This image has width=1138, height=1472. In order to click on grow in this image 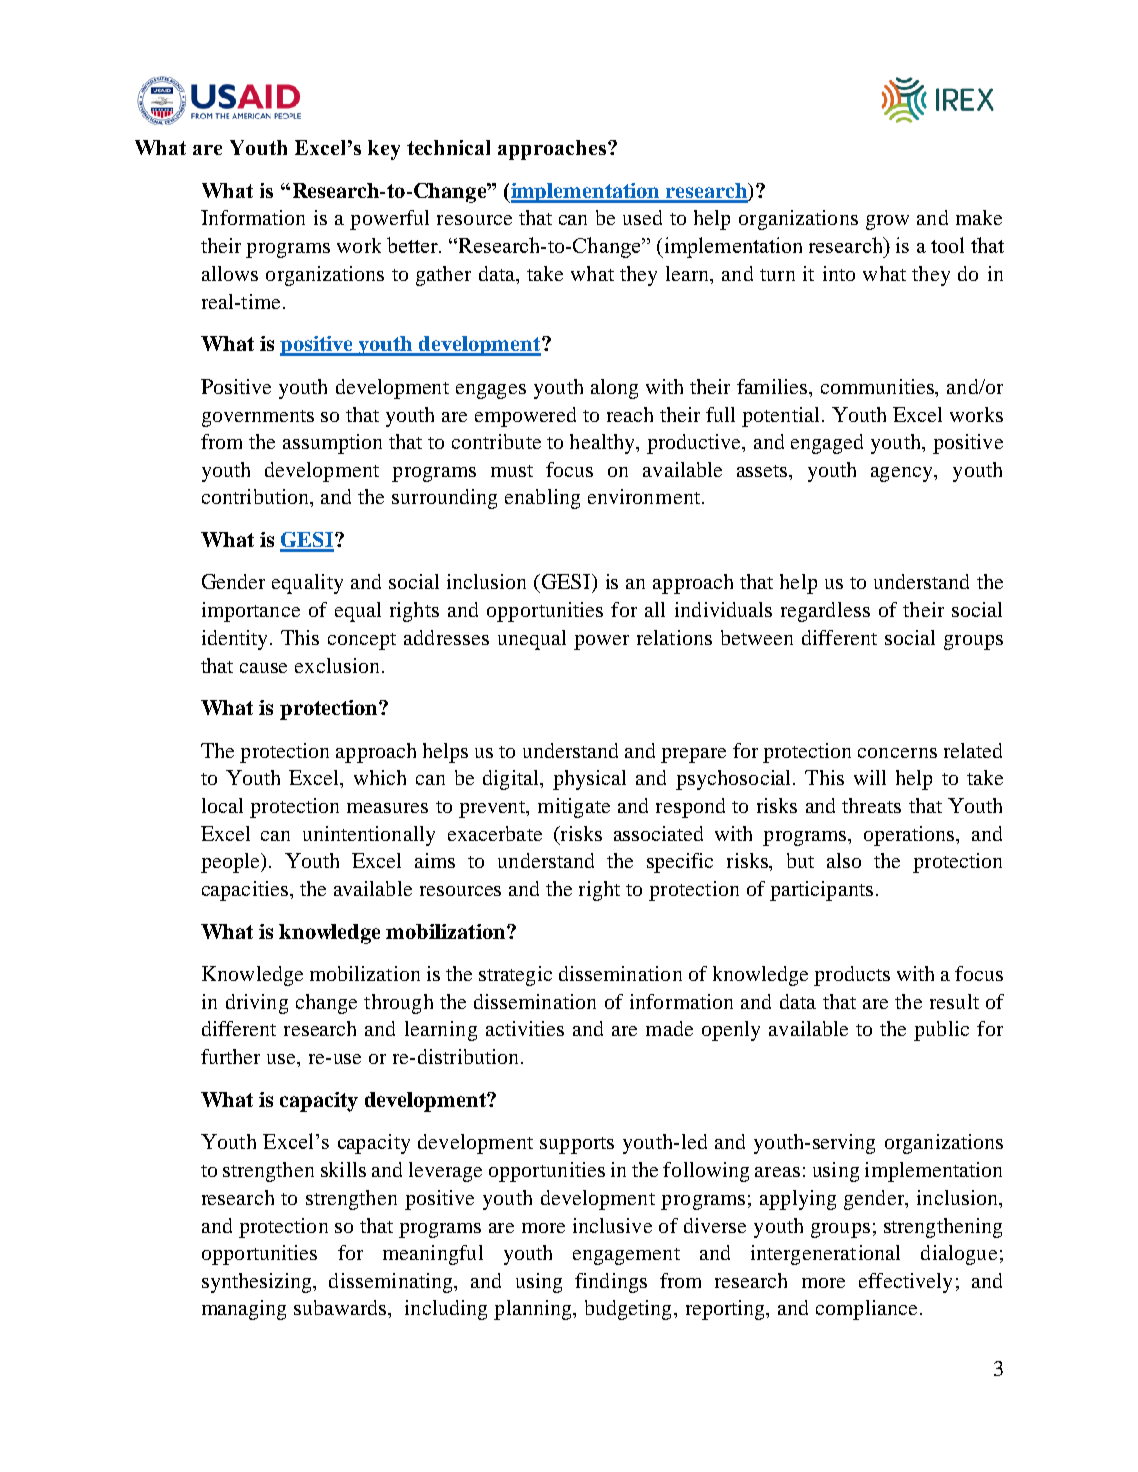, I will do `click(887, 222)`.
